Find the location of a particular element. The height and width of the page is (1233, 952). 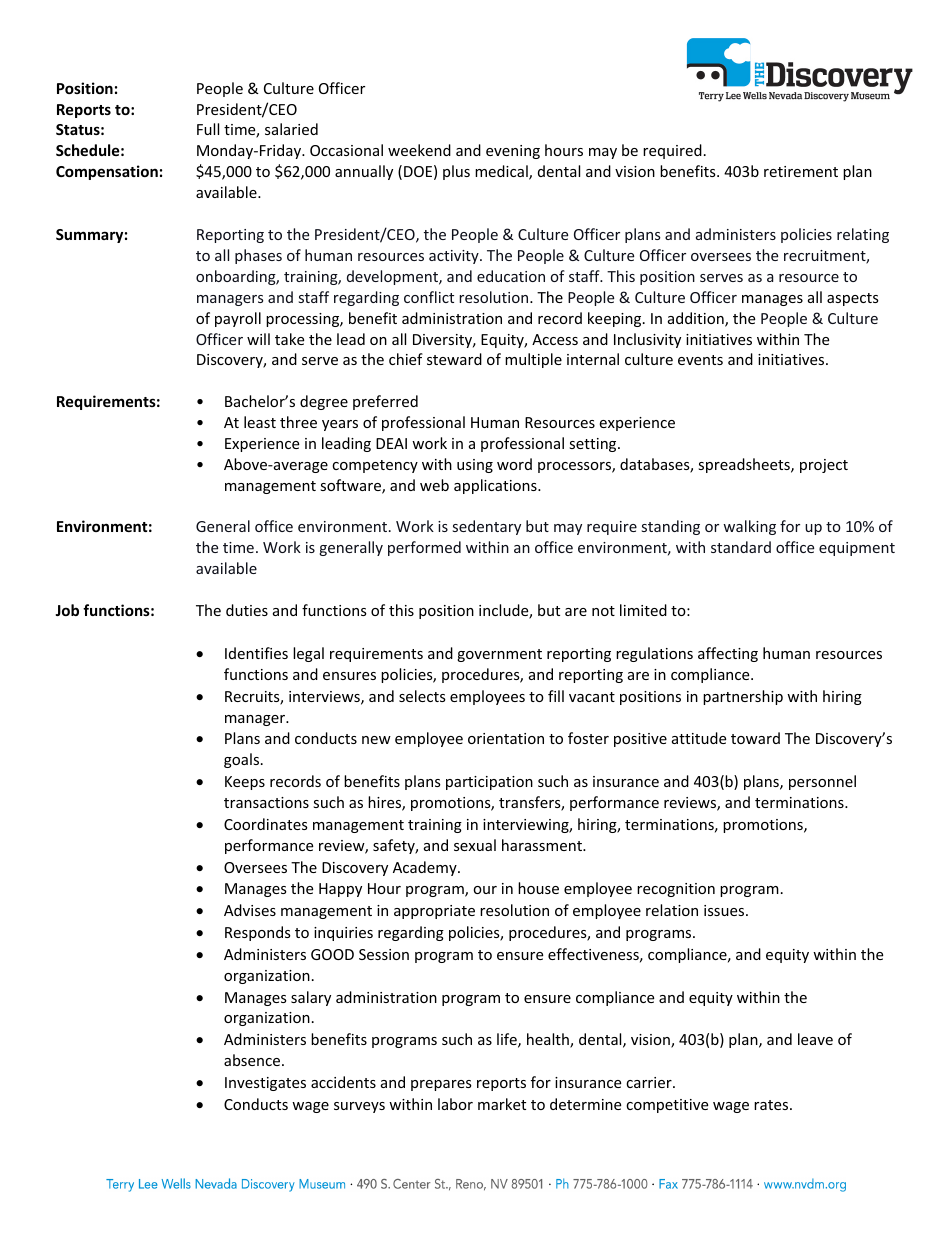

duties is located at coordinates (247, 610).
